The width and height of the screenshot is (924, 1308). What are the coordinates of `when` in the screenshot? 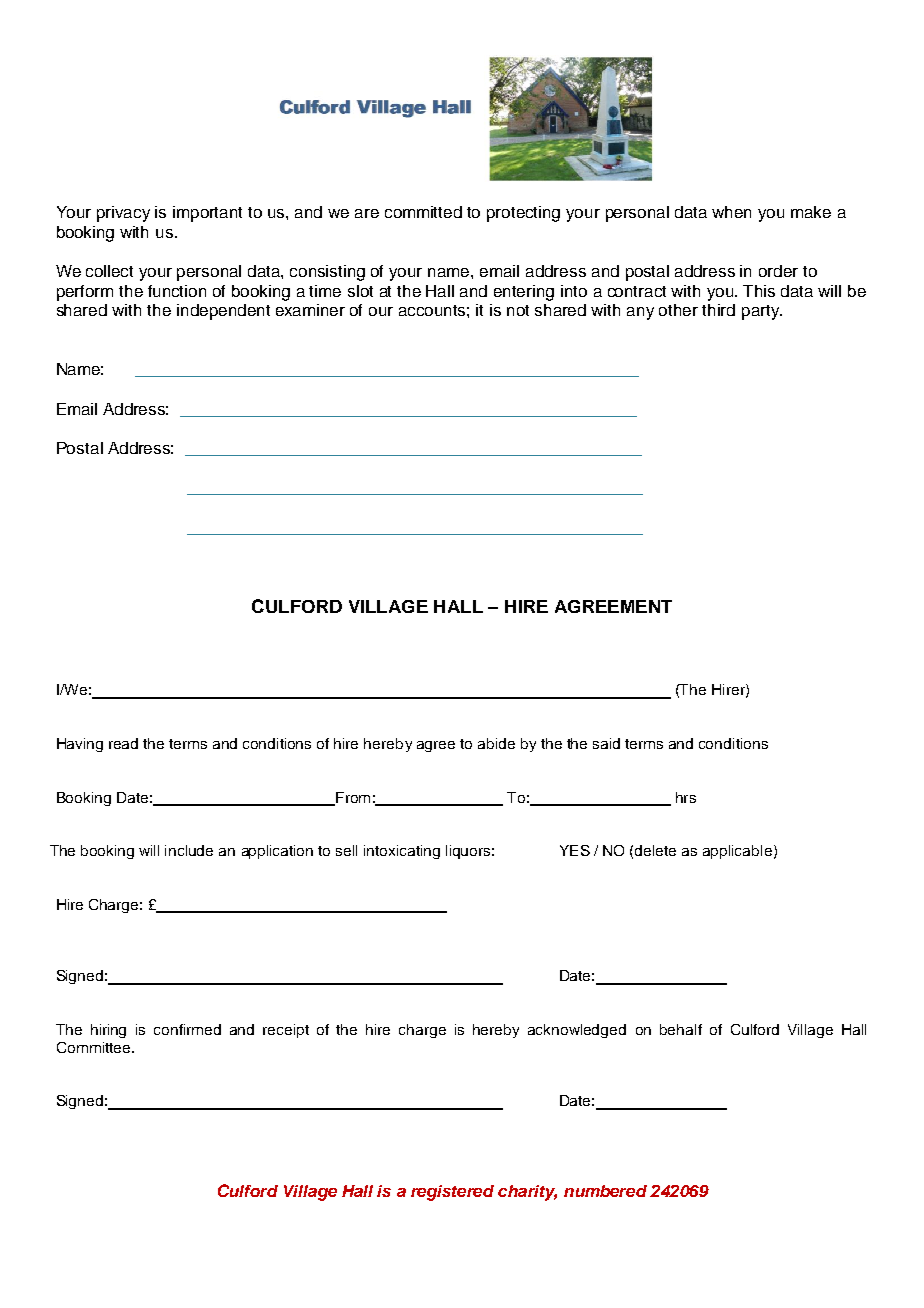 It's located at (731, 212).
